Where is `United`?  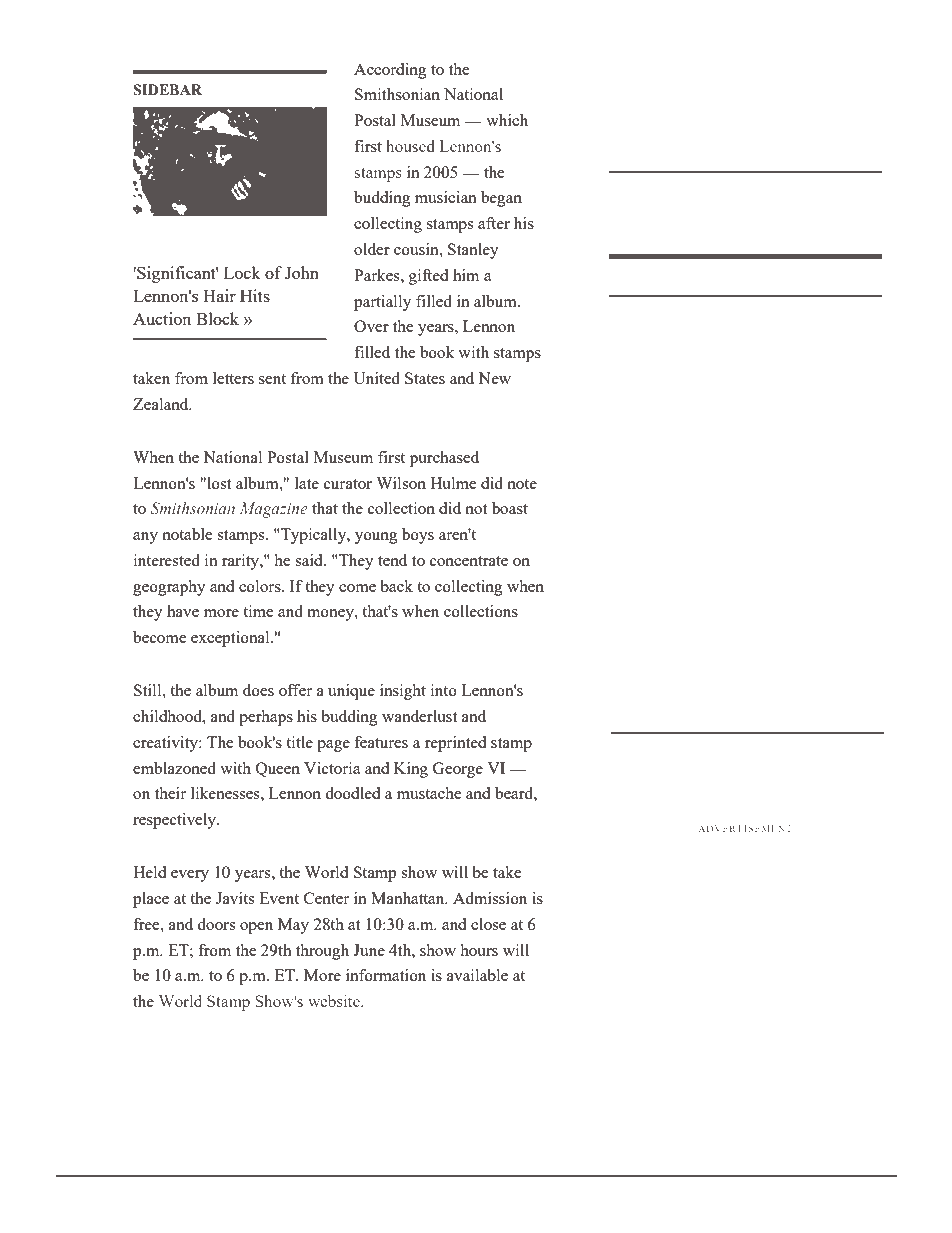 United is located at coordinates (376, 378).
